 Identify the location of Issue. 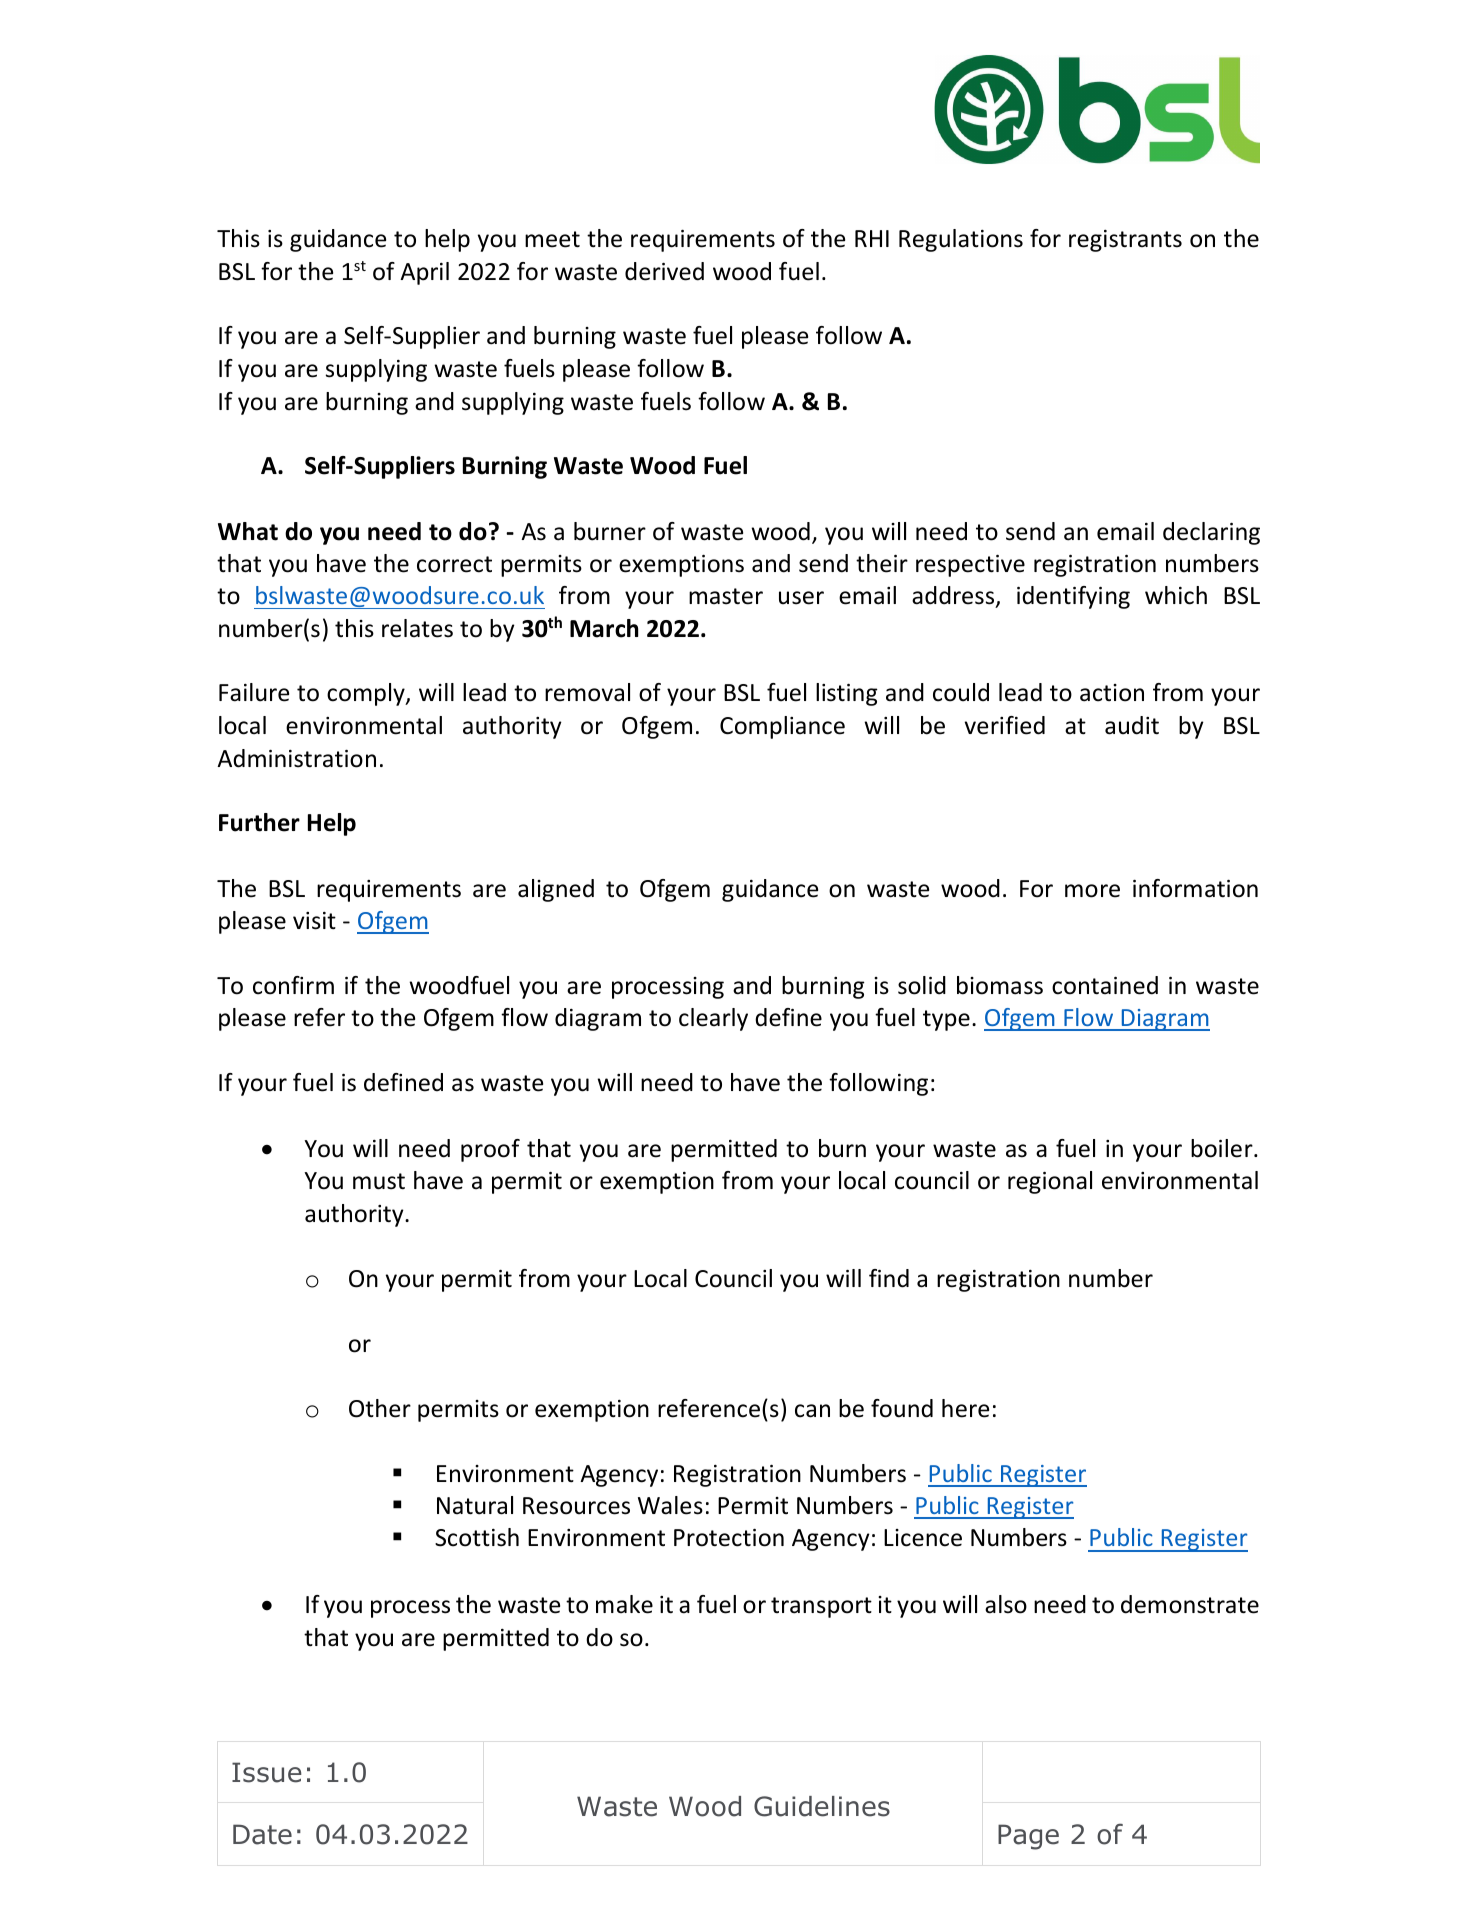
(267, 1772).
